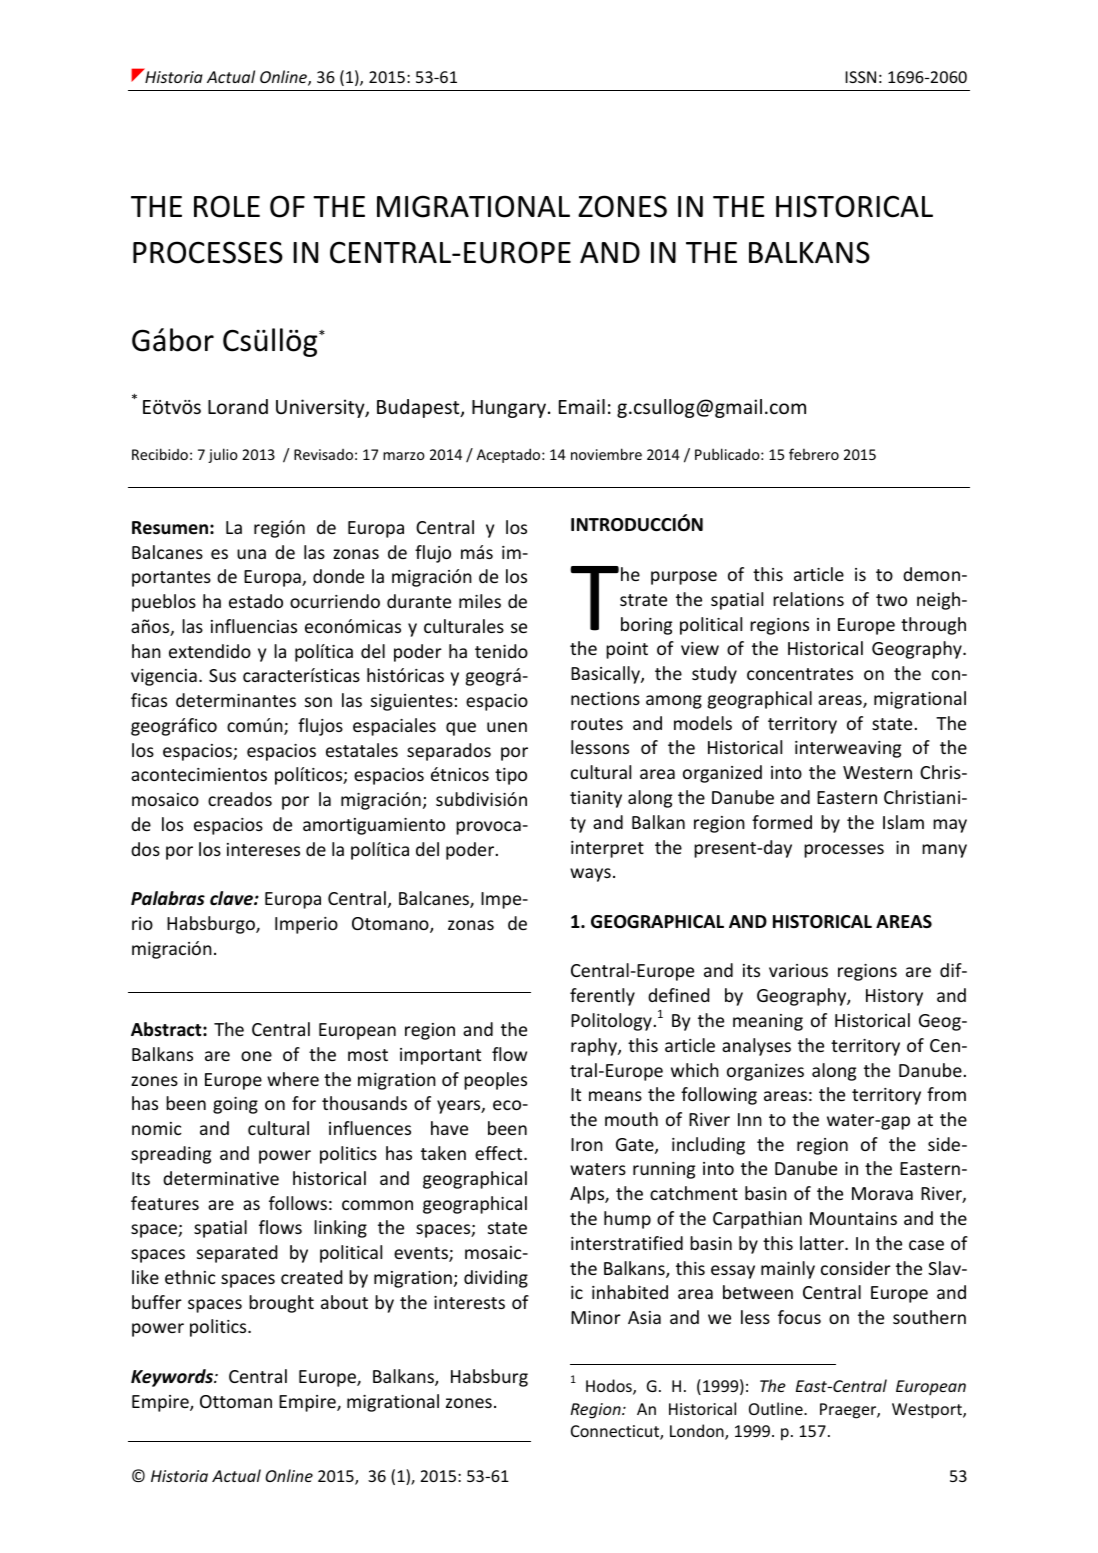  Describe the element at coordinates (227, 206) in the screenshot. I see `ROLE` at that location.
